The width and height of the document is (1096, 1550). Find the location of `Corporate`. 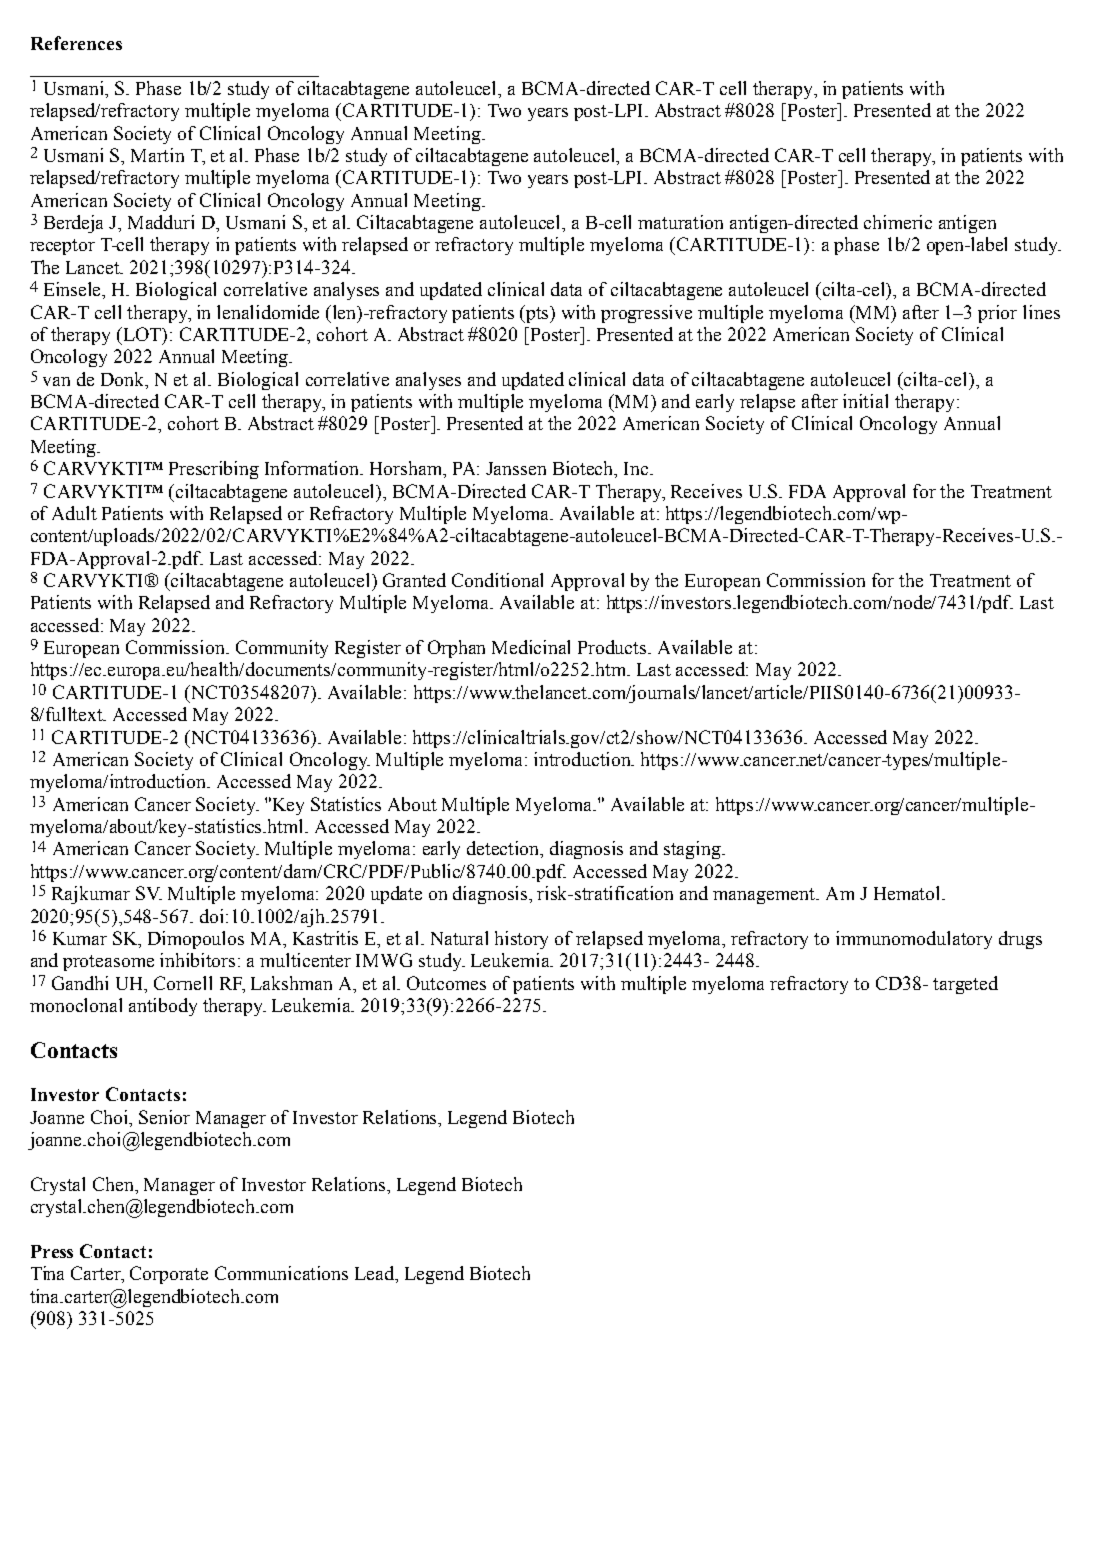

Corporate is located at coordinates (169, 1275).
